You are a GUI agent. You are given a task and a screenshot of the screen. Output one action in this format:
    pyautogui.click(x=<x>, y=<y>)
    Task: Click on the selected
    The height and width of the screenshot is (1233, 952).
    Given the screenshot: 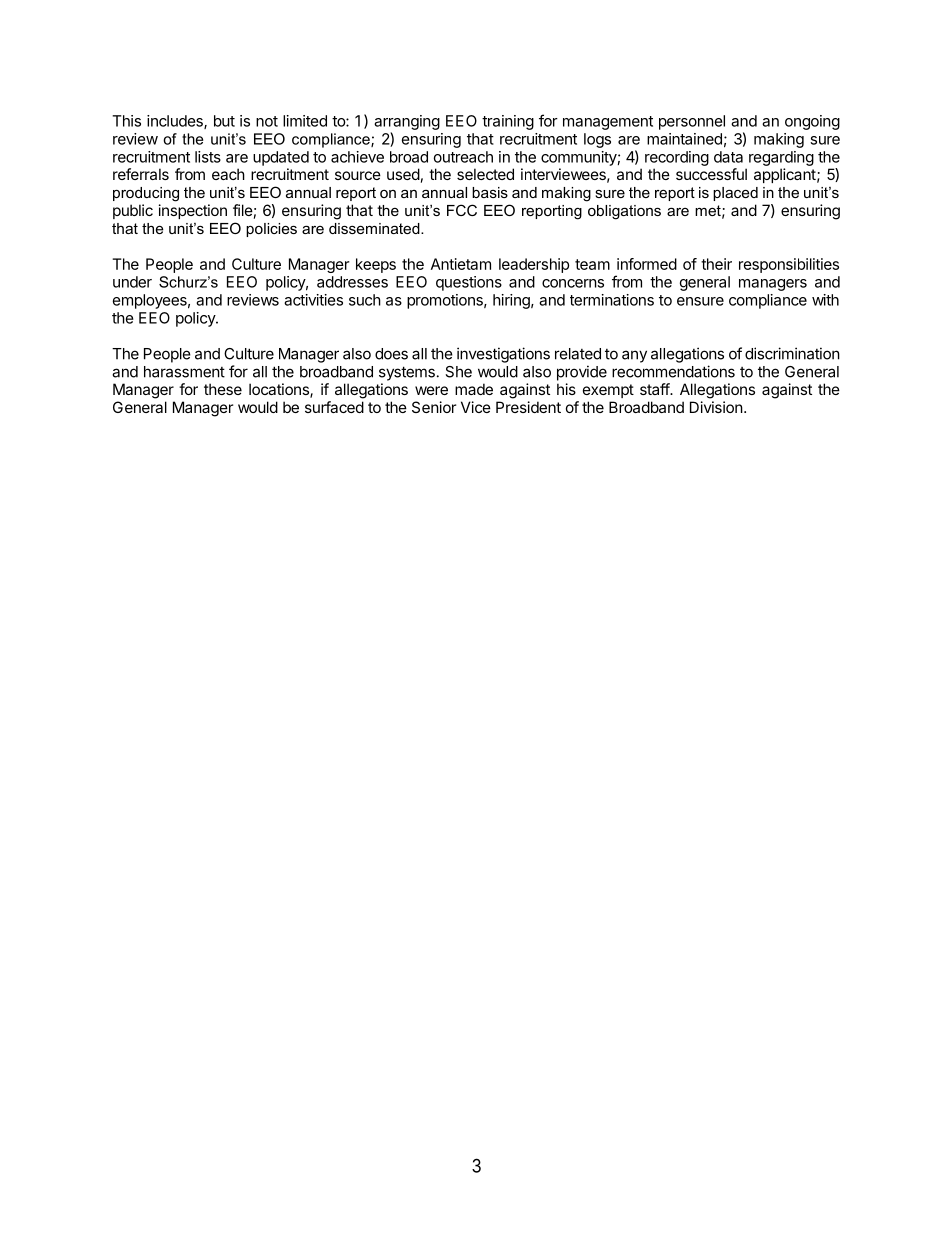 What is the action you would take?
    pyautogui.click(x=485, y=174)
